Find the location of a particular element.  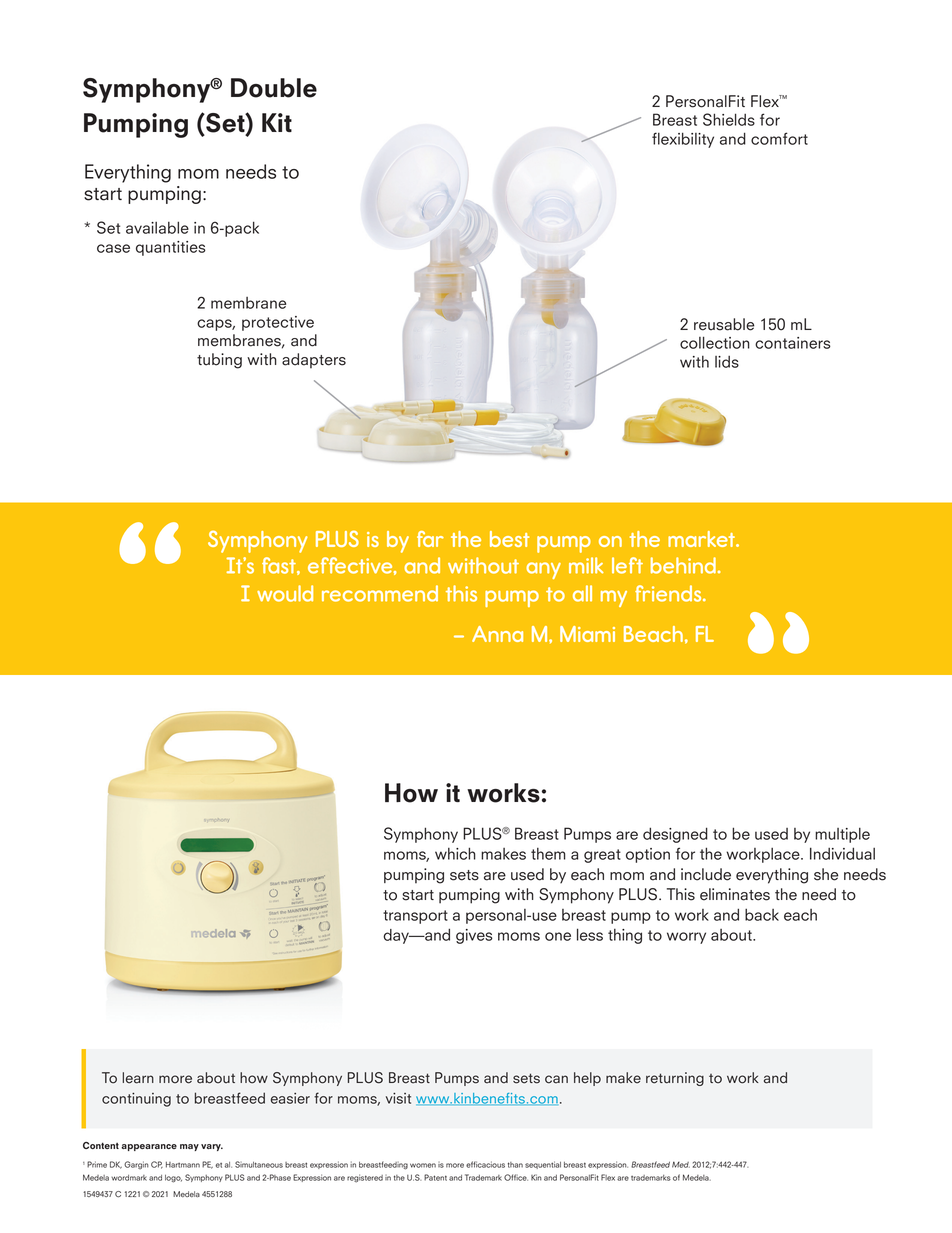

than is located at coordinates (515, 1165).
